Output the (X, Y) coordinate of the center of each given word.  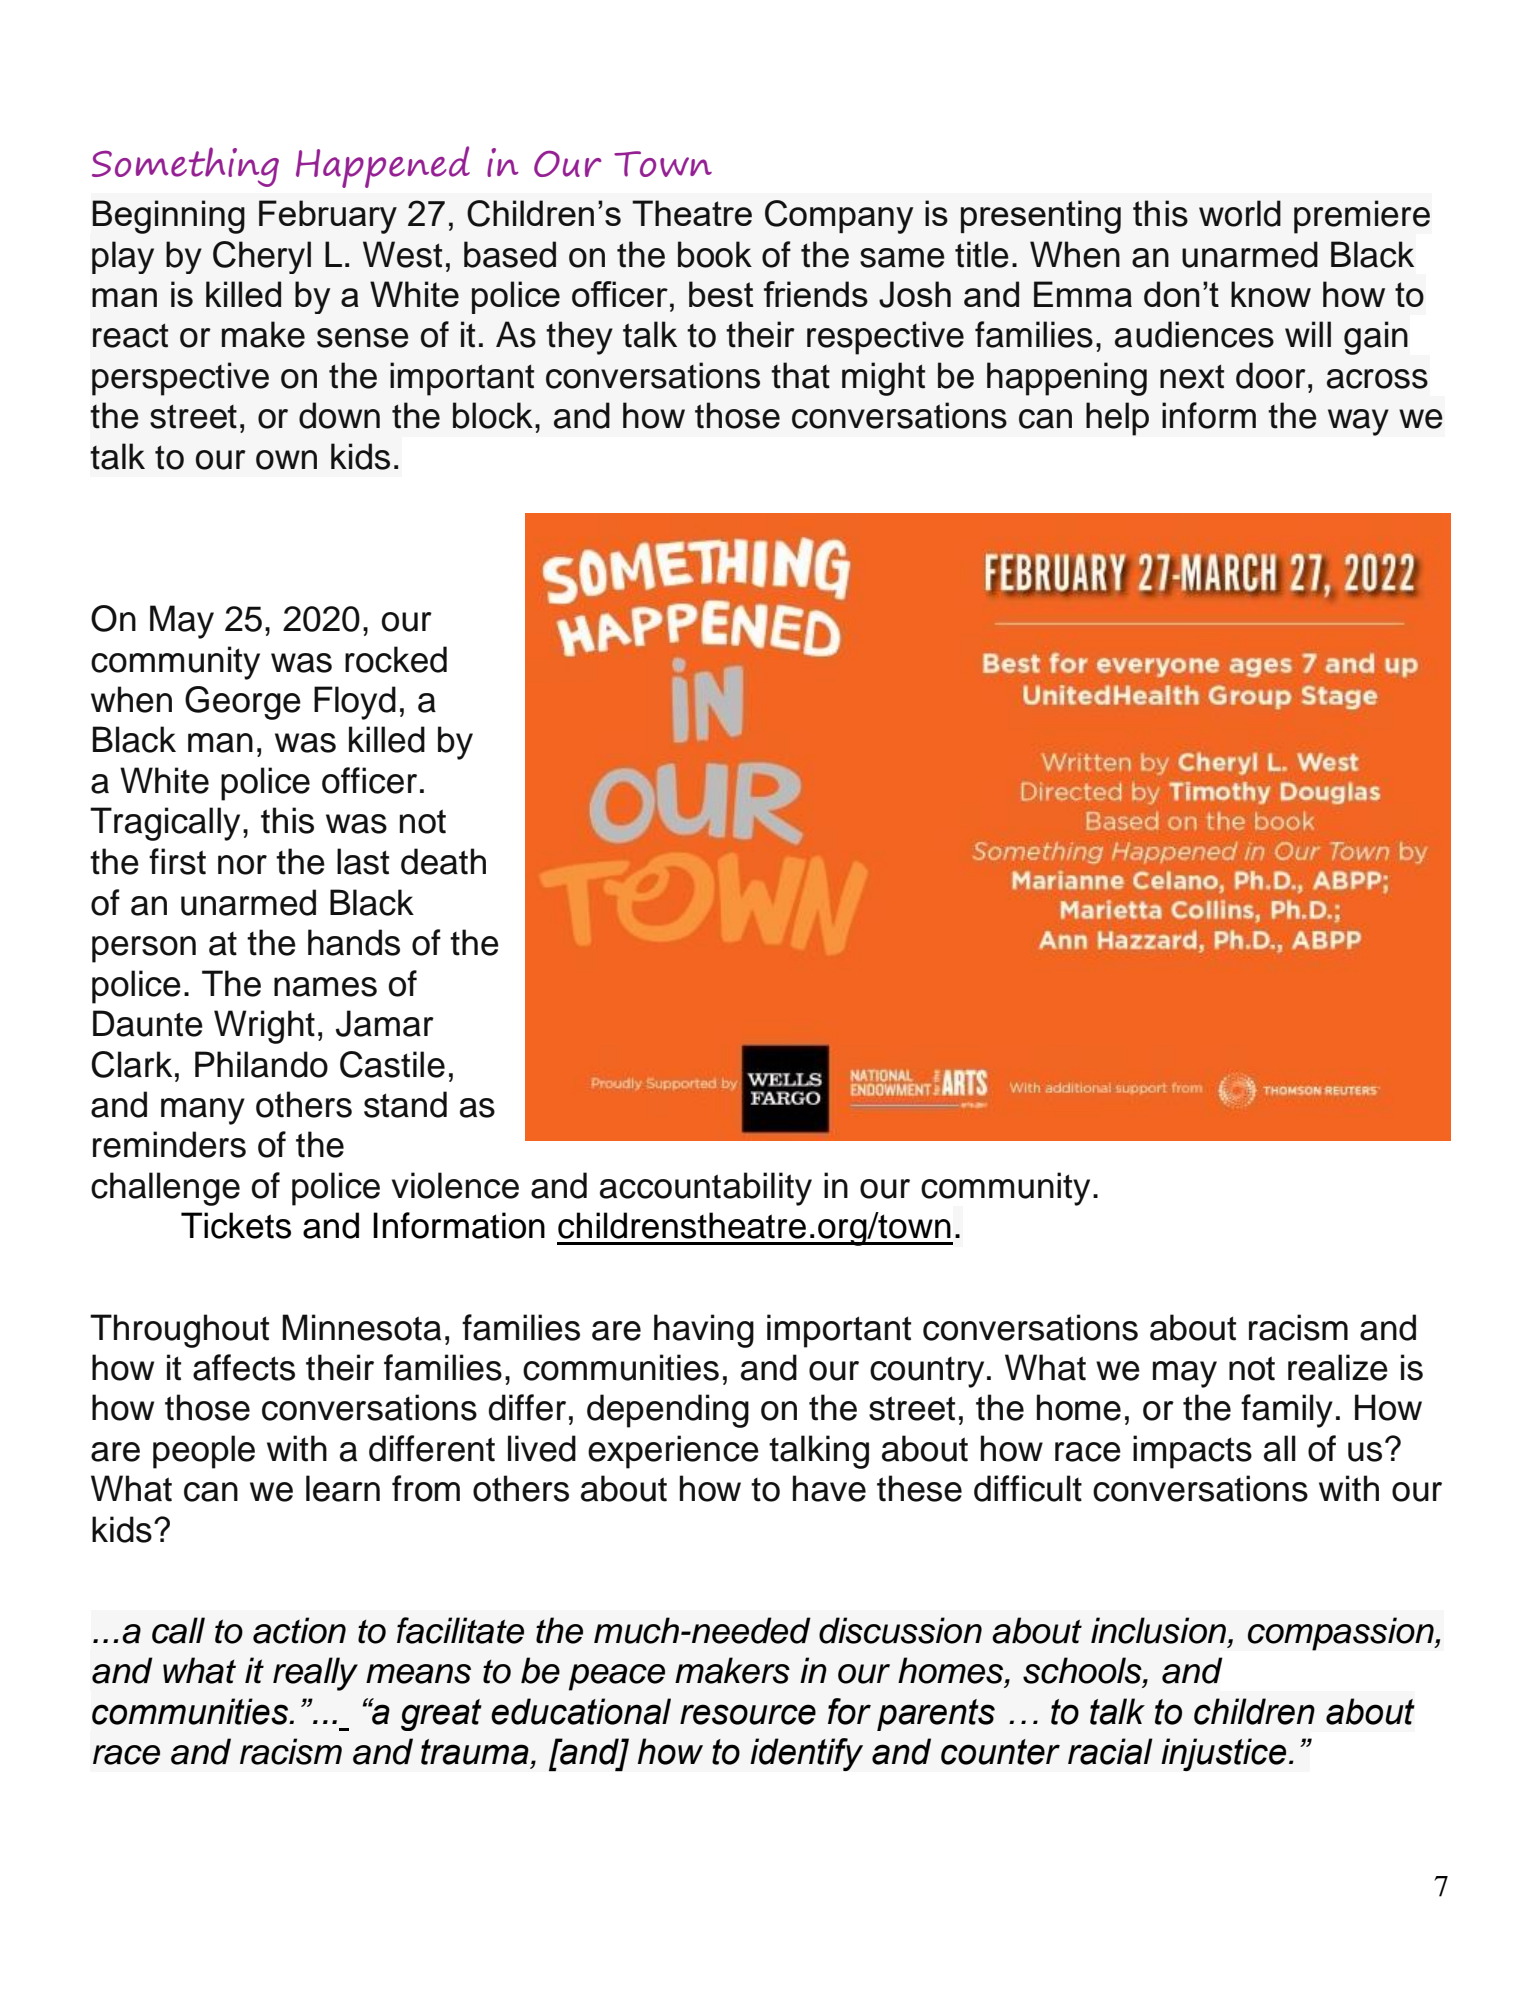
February (328, 217)
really (315, 1674)
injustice (1223, 1754)
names (325, 987)
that (800, 375)
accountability (706, 1189)
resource (748, 1714)
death (443, 861)
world (1240, 213)
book (715, 254)
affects (244, 1367)
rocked (396, 659)
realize (1338, 1367)
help (1117, 419)
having (704, 1331)
